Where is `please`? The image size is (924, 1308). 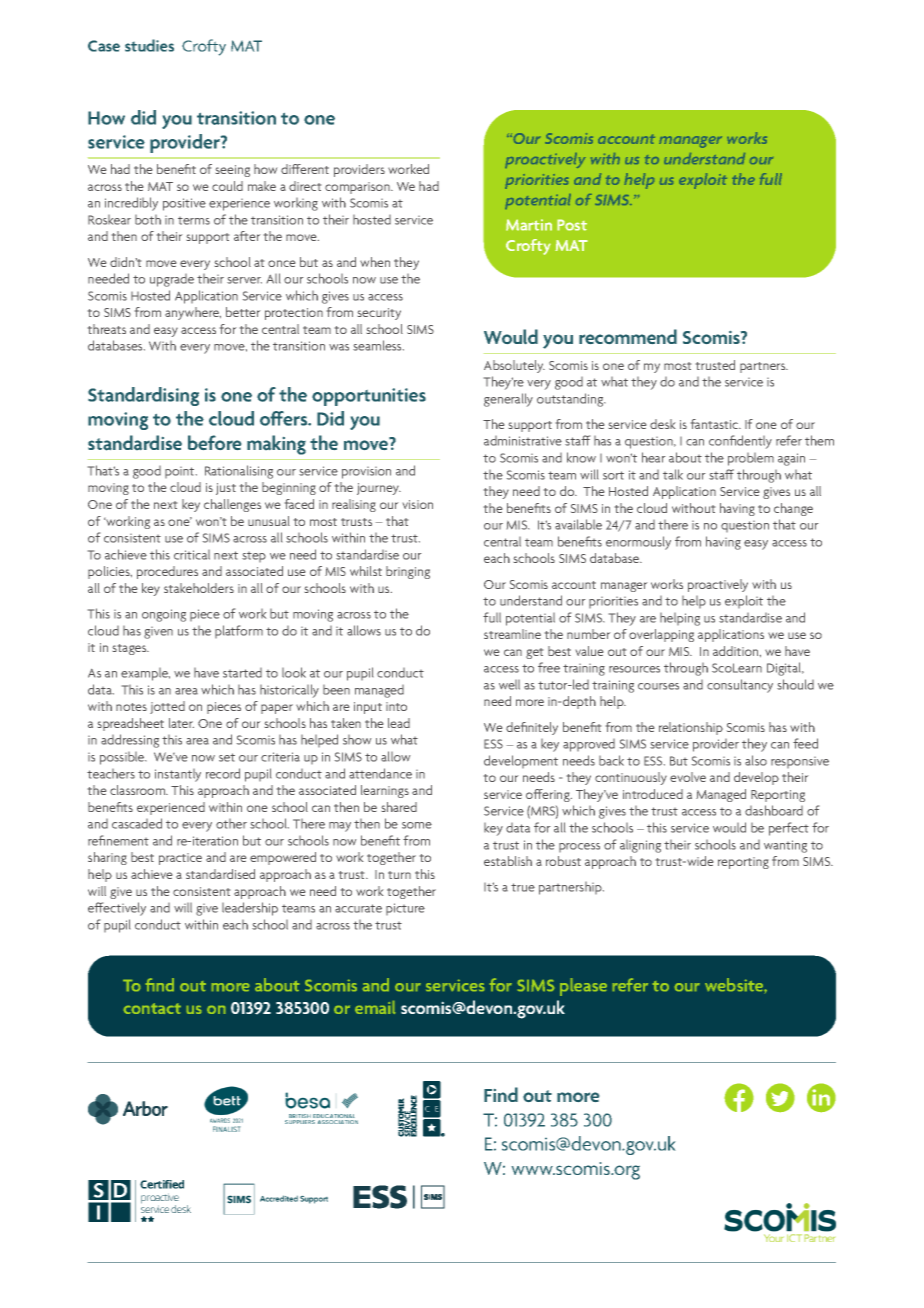 please is located at coordinates (583, 987).
